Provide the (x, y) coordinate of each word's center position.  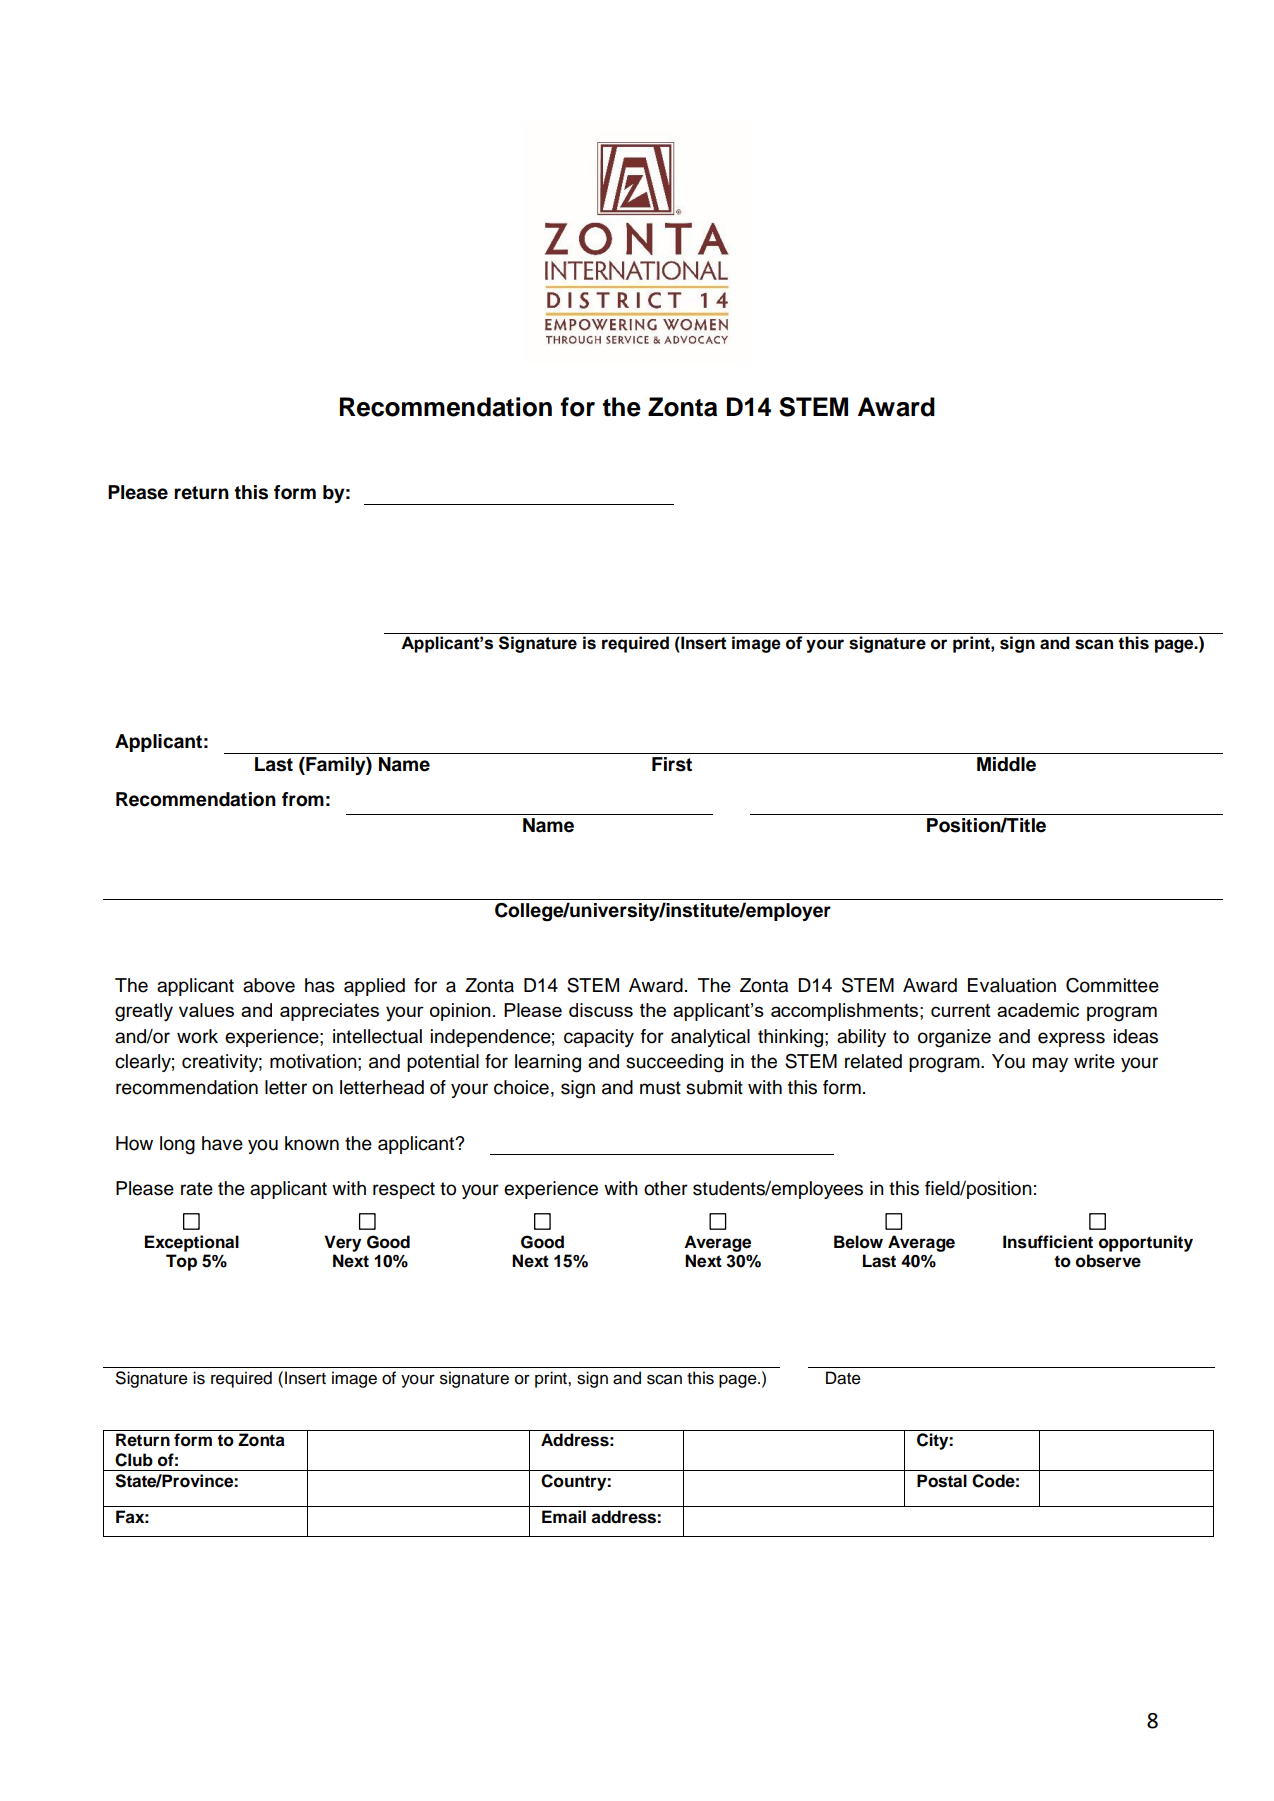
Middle (1006, 764)
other (666, 1188)
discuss (601, 1010)
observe (1108, 1261)
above (269, 985)
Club (134, 1460)
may (1050, 1064)
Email (564, 1517)
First (672, 764)
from (303, 799)
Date (843, 1378)
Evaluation (1012, 985)
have (222, 1143)
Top (181, 1262)
